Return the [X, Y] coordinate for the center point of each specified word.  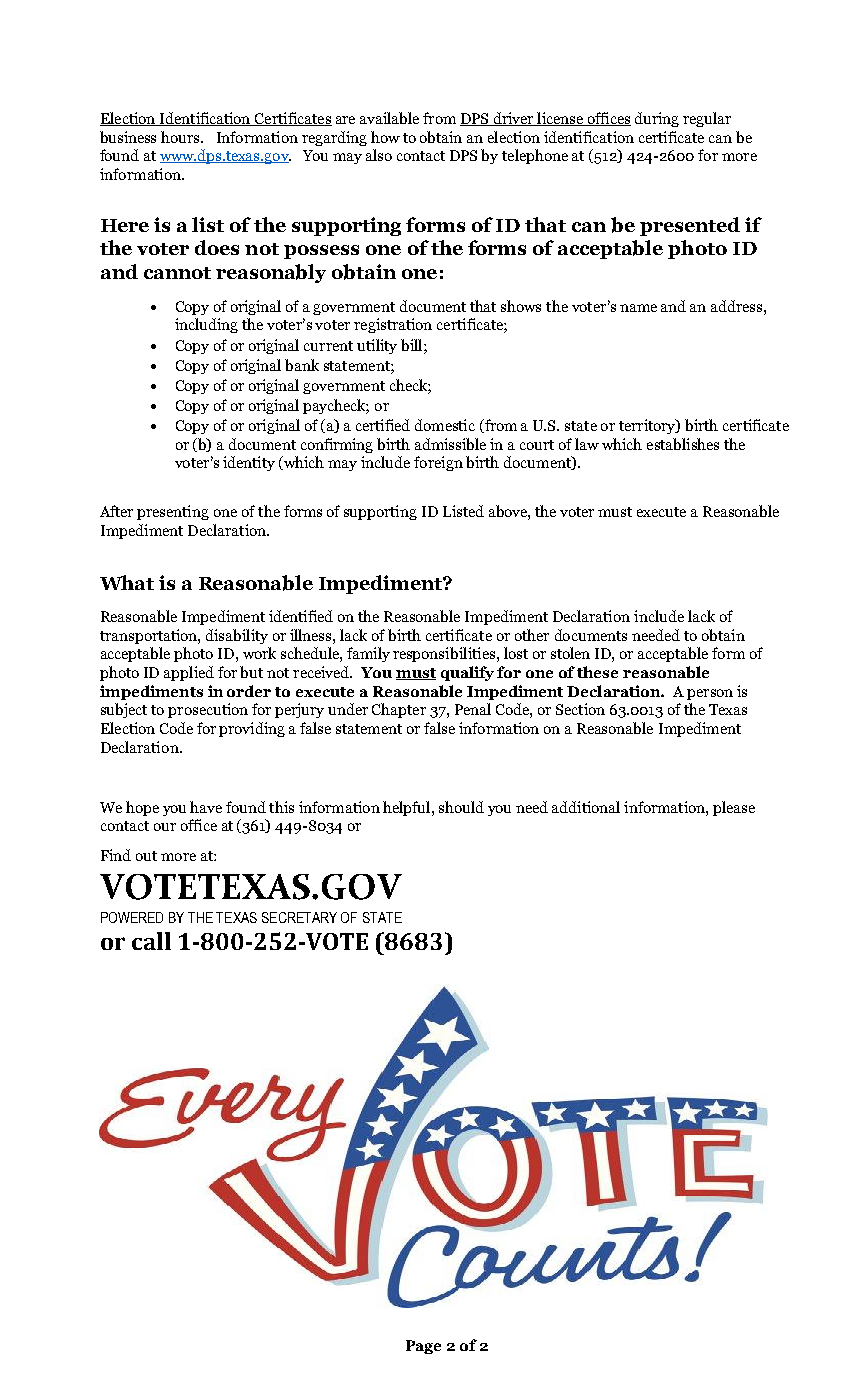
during [657, 119]
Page [423, 1347]
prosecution [208, 710]
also [379, 155]
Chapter [399, 710]
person [710, 694]
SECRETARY [299, 917]
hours [181, 137]
